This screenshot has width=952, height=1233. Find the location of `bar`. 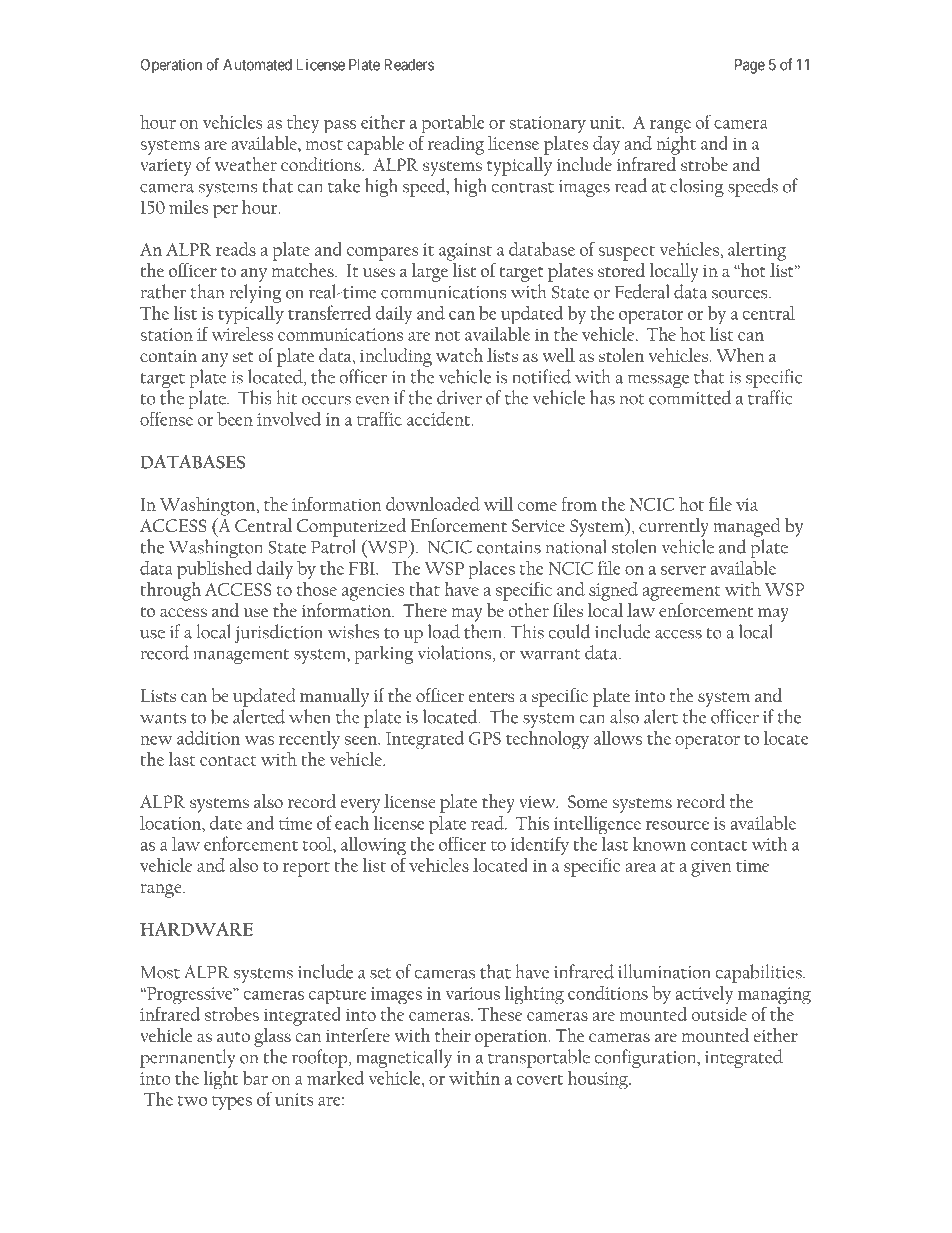

bar is located at coordinates (255, 1078).
